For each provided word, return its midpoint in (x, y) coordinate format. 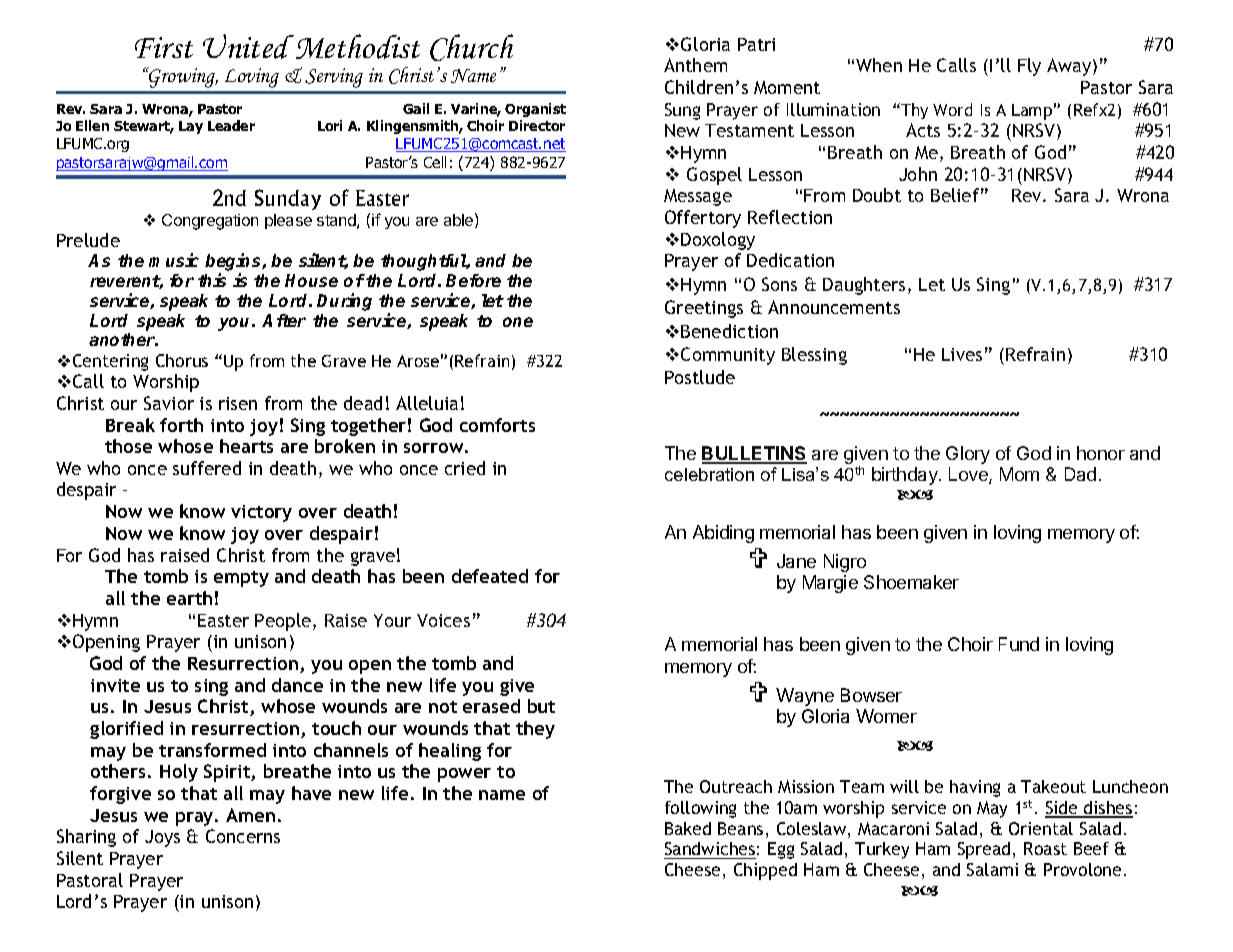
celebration (709, 474)
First (164, 47)
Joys (162, 838)
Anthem (695, 65)
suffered (207, 468)
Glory (968, 455)
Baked (688, 828)
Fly (1029, 67)
